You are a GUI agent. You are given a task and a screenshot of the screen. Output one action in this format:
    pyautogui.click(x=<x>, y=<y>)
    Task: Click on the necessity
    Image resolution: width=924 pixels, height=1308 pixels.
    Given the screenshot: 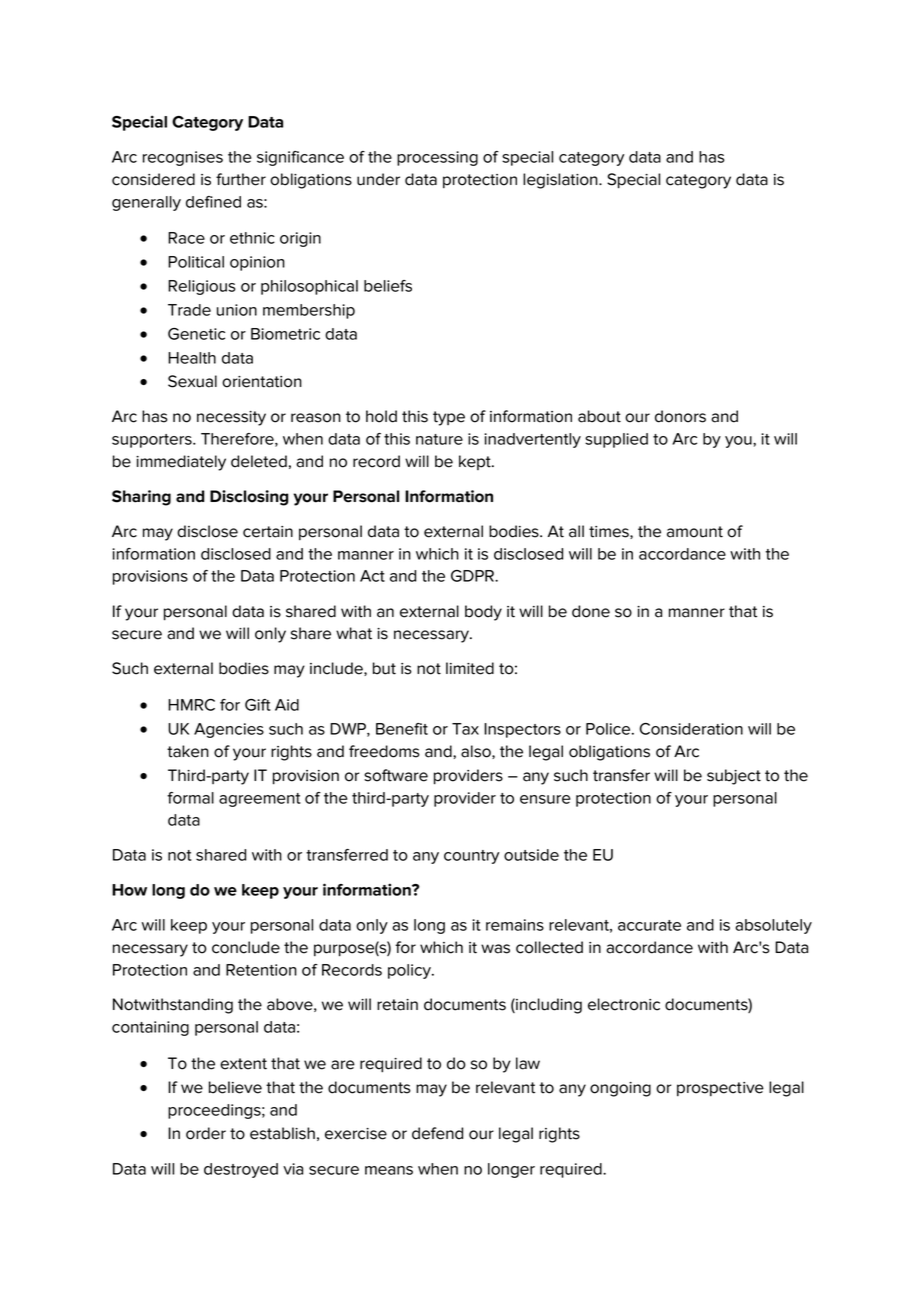 What is the action you would take?
    pyautogui.click(x=231, y=418)
